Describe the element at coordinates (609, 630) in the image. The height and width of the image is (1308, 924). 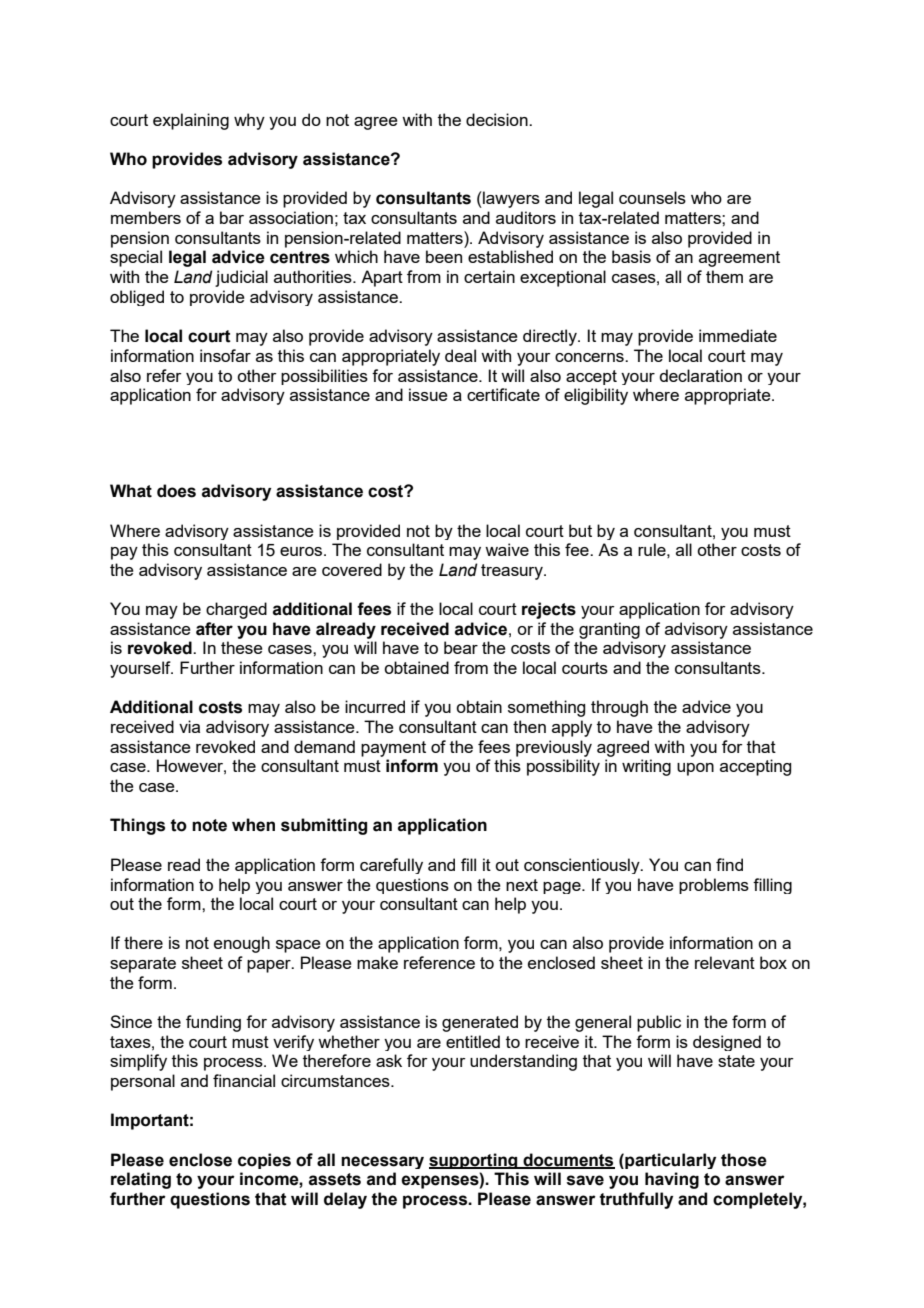
I see `granting` at that location.
